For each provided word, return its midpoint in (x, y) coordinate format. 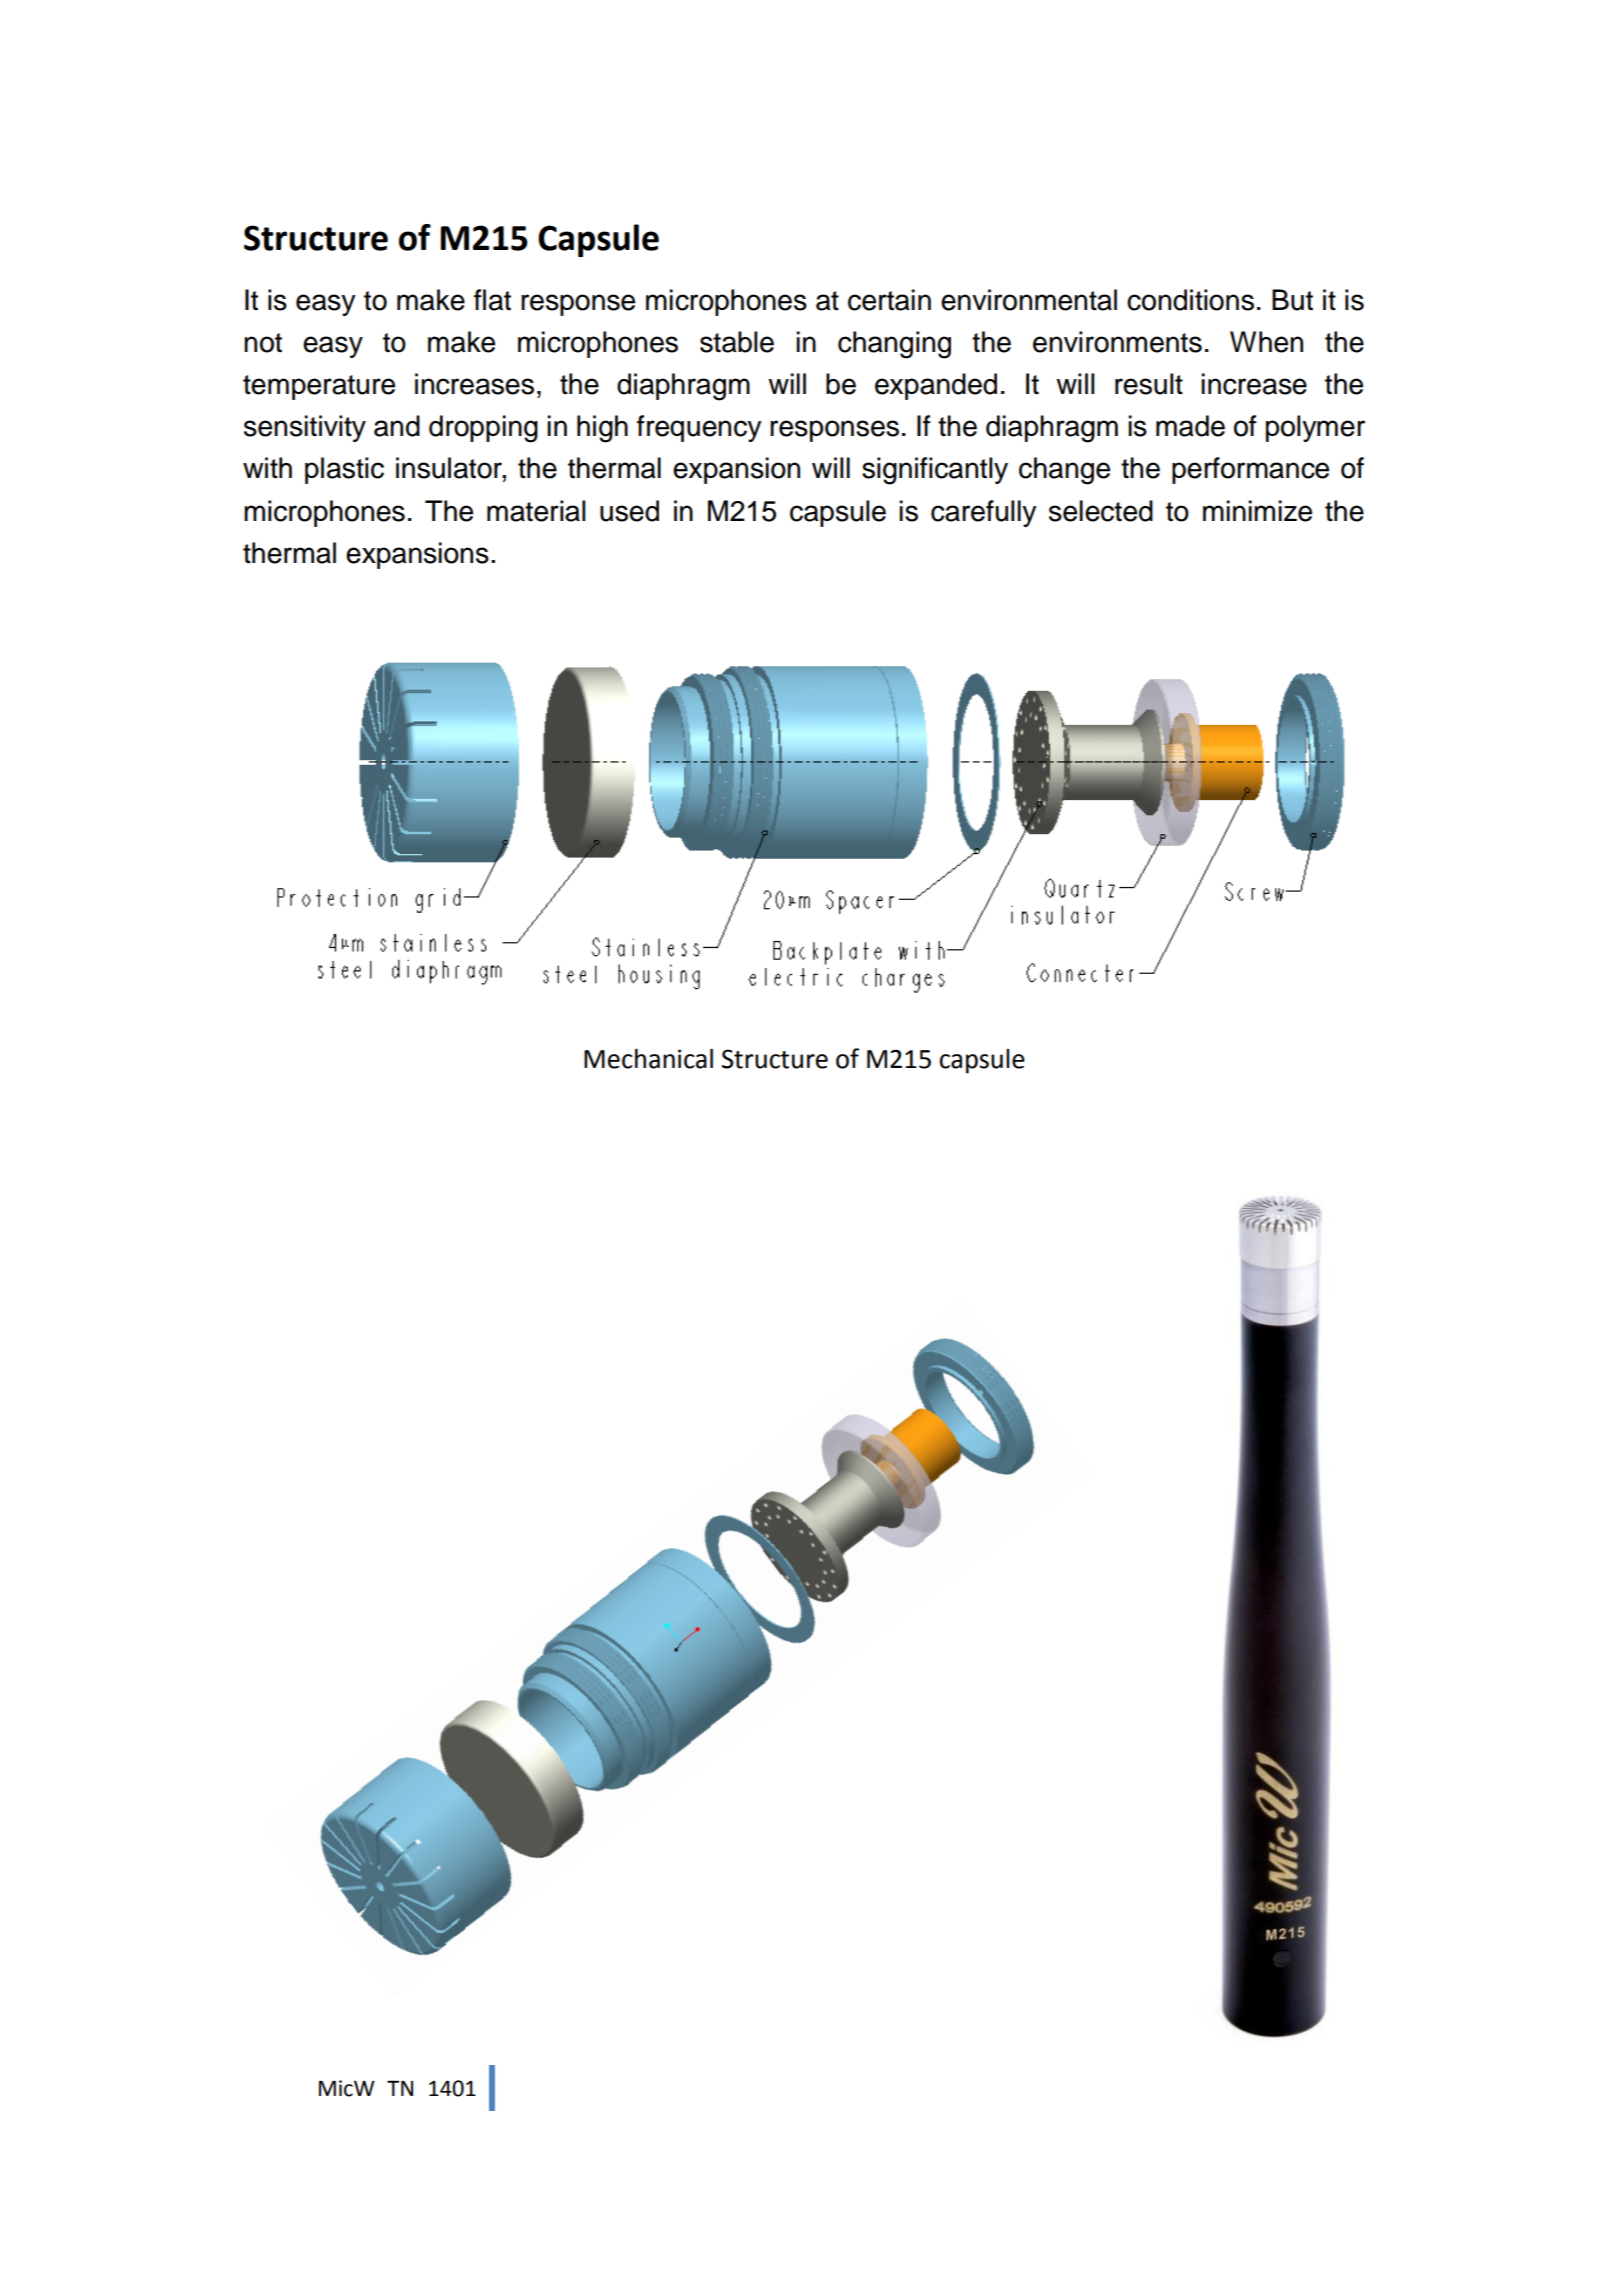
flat (492, 300)
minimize (1257, 511)
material (536, 511)
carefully (984, 513)
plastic (344, 470)
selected (1101, 511)
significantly (935, 471)
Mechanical (648, 1059)
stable (737, 342)
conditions (1190, 300)
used (629, 511)
